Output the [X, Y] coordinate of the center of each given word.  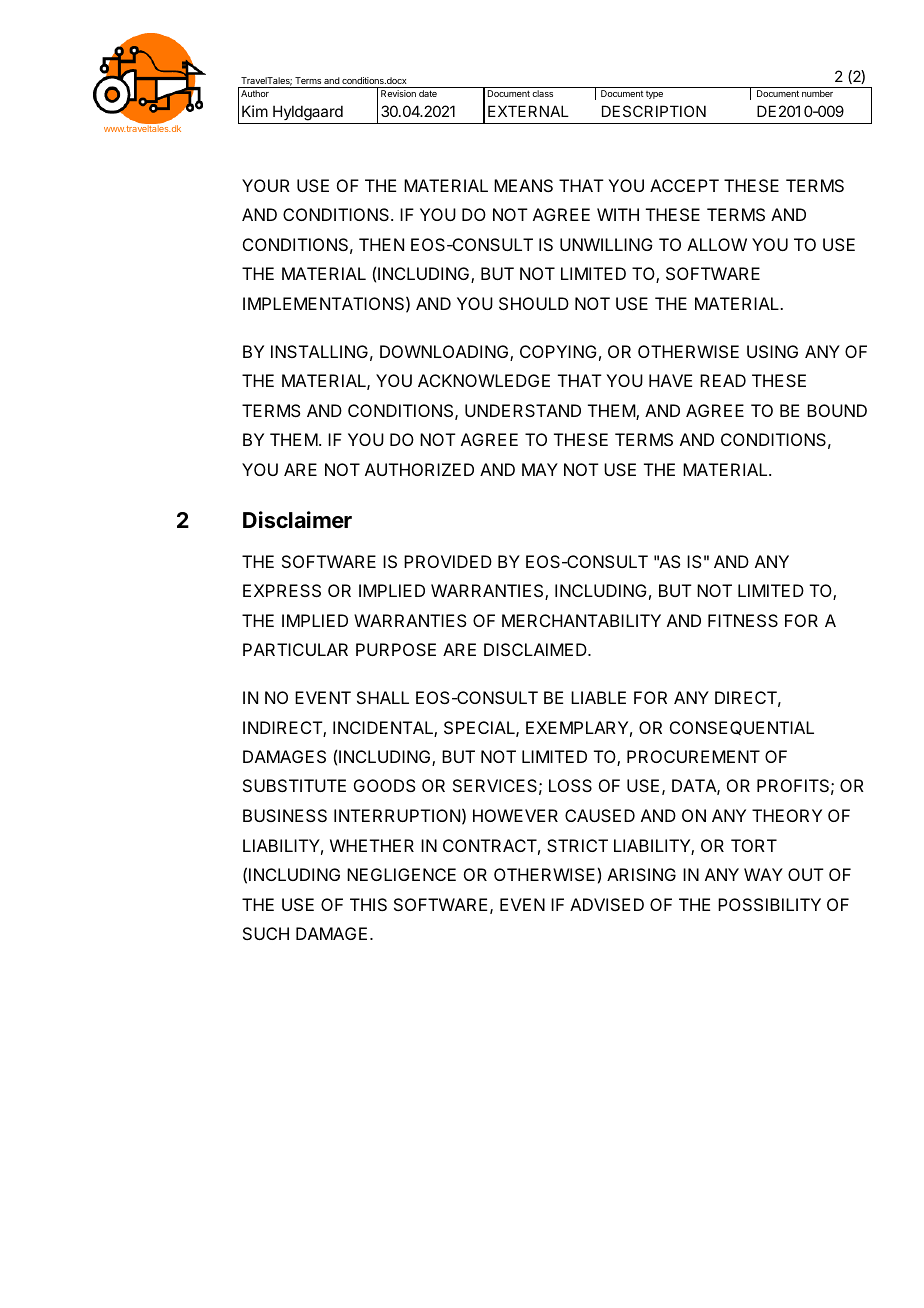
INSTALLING [319, 351]
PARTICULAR [295, 649]
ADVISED [607, 904]
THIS [368, 904]
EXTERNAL [528, 111]
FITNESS [743, 620]
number [817, 93]
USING [772, 351]
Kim [255, 111]
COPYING [558, 351]
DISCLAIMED [536, 649]
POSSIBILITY [769, 904]
